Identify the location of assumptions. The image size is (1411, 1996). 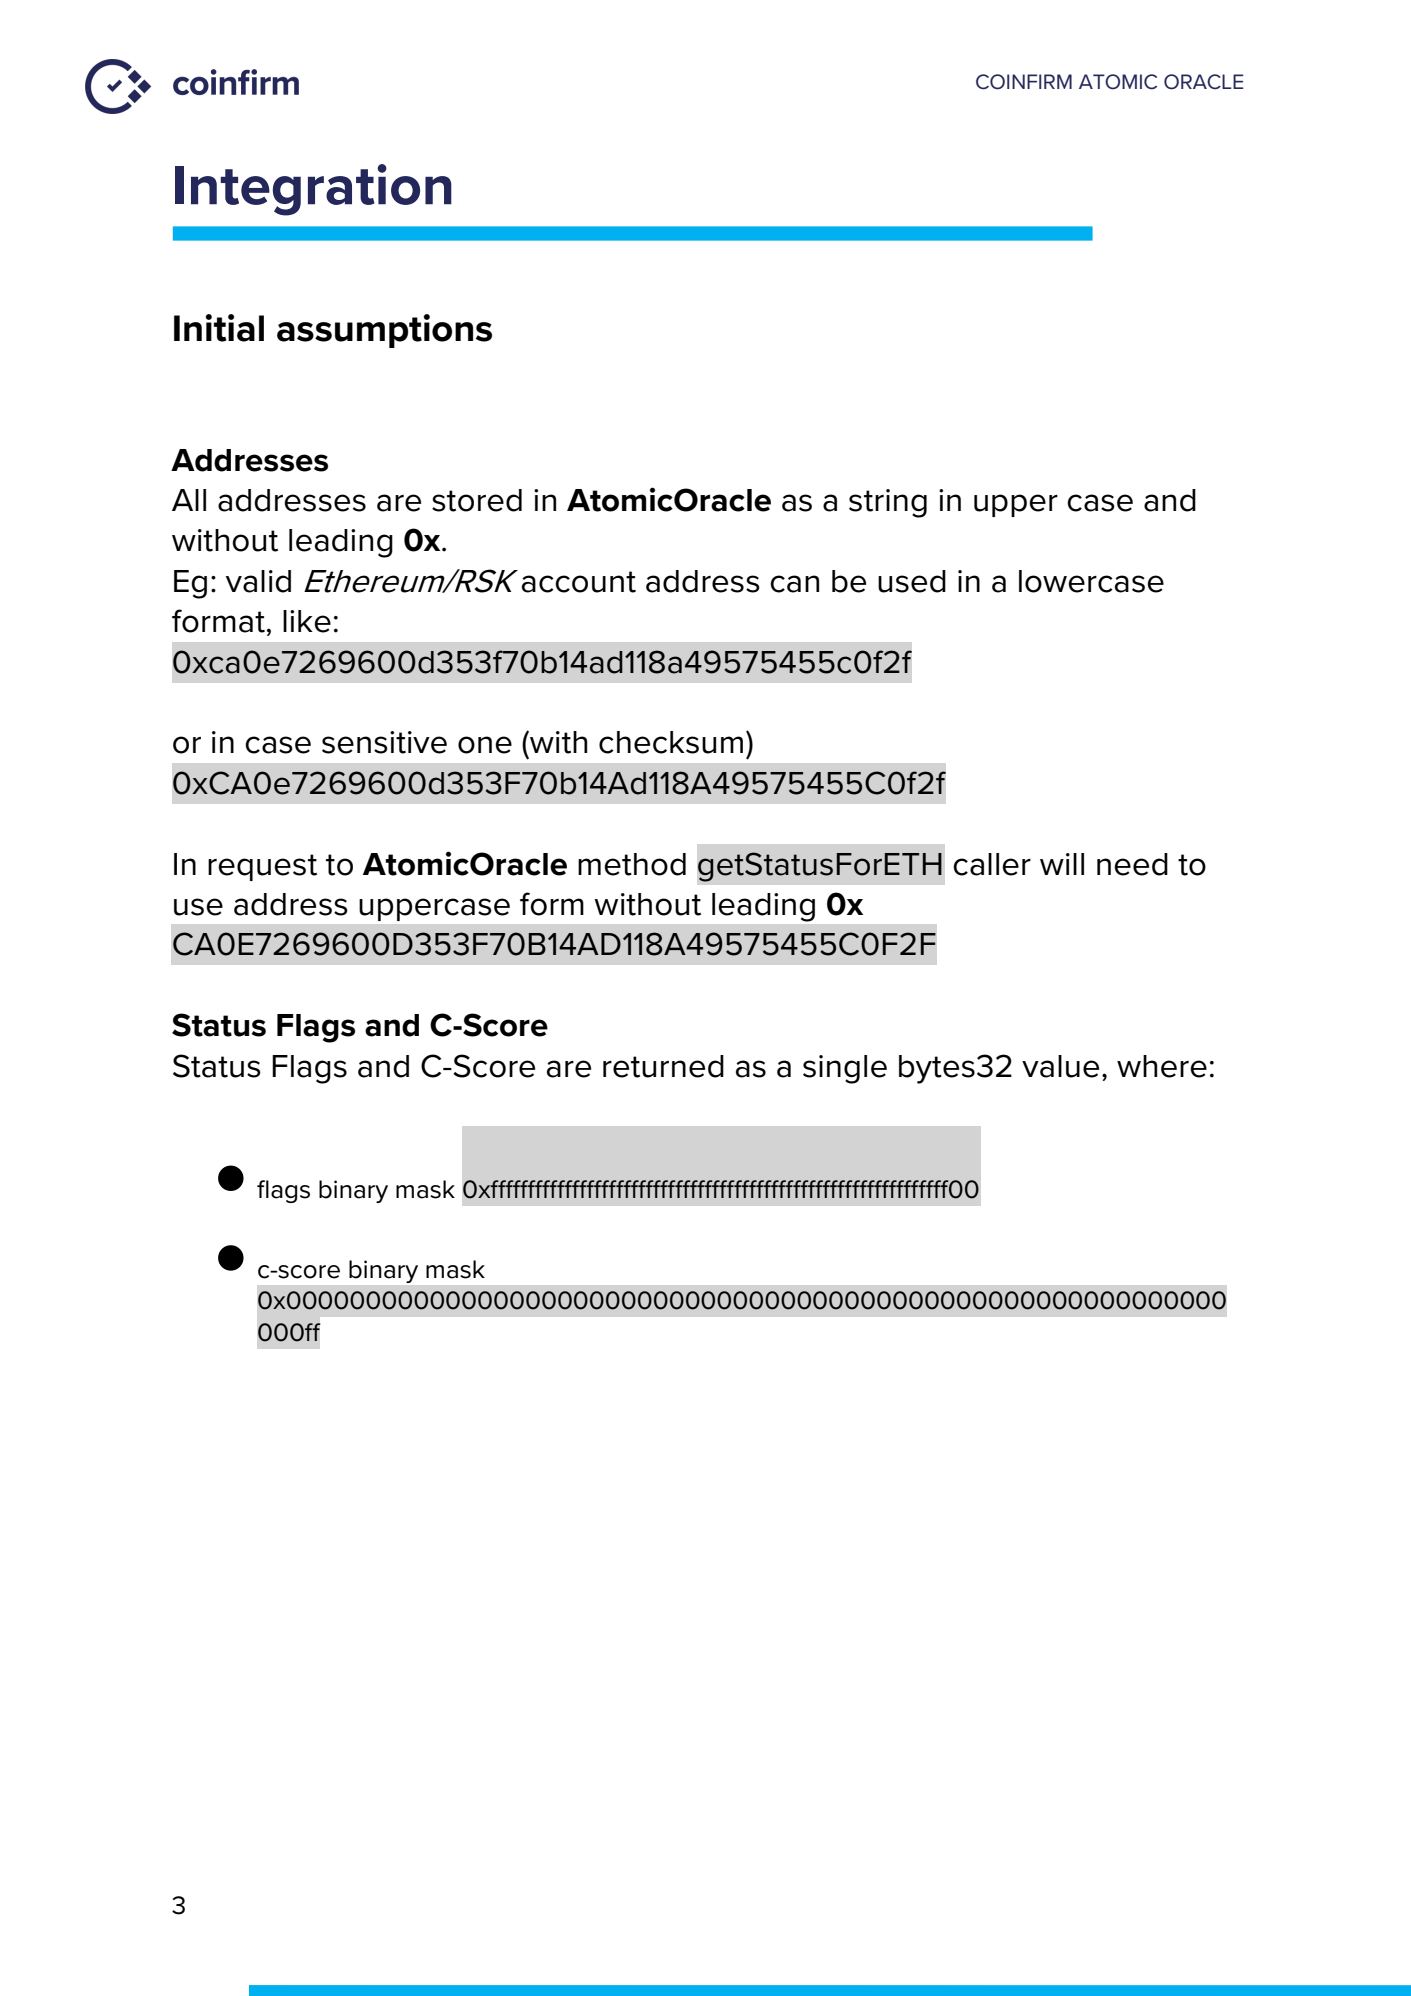
(384, 331).
